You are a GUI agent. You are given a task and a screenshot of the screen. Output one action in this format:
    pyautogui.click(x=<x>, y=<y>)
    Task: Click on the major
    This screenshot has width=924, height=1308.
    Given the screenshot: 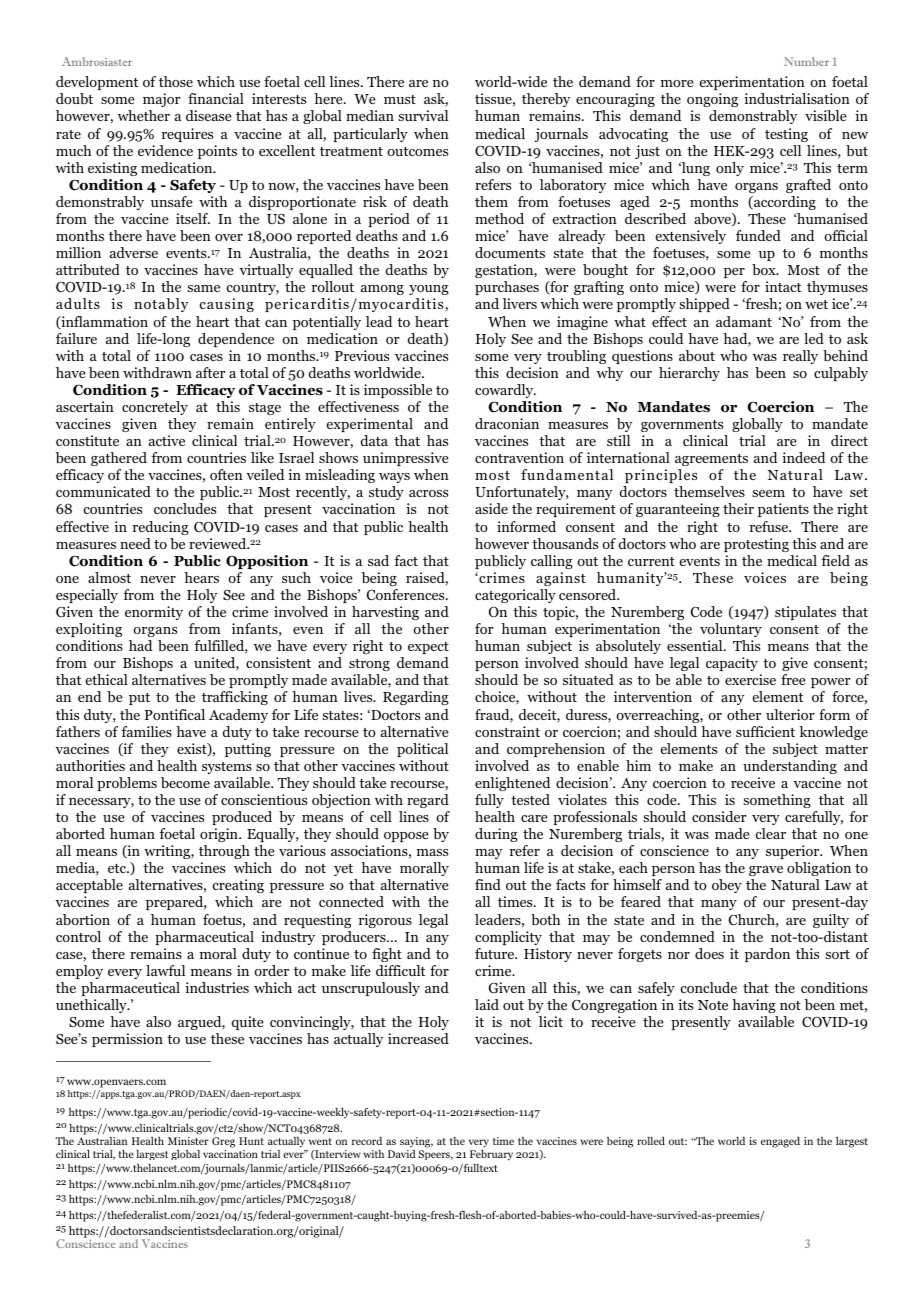 What is the action you would take?
    pyautogui.click(x=162, y=100)
